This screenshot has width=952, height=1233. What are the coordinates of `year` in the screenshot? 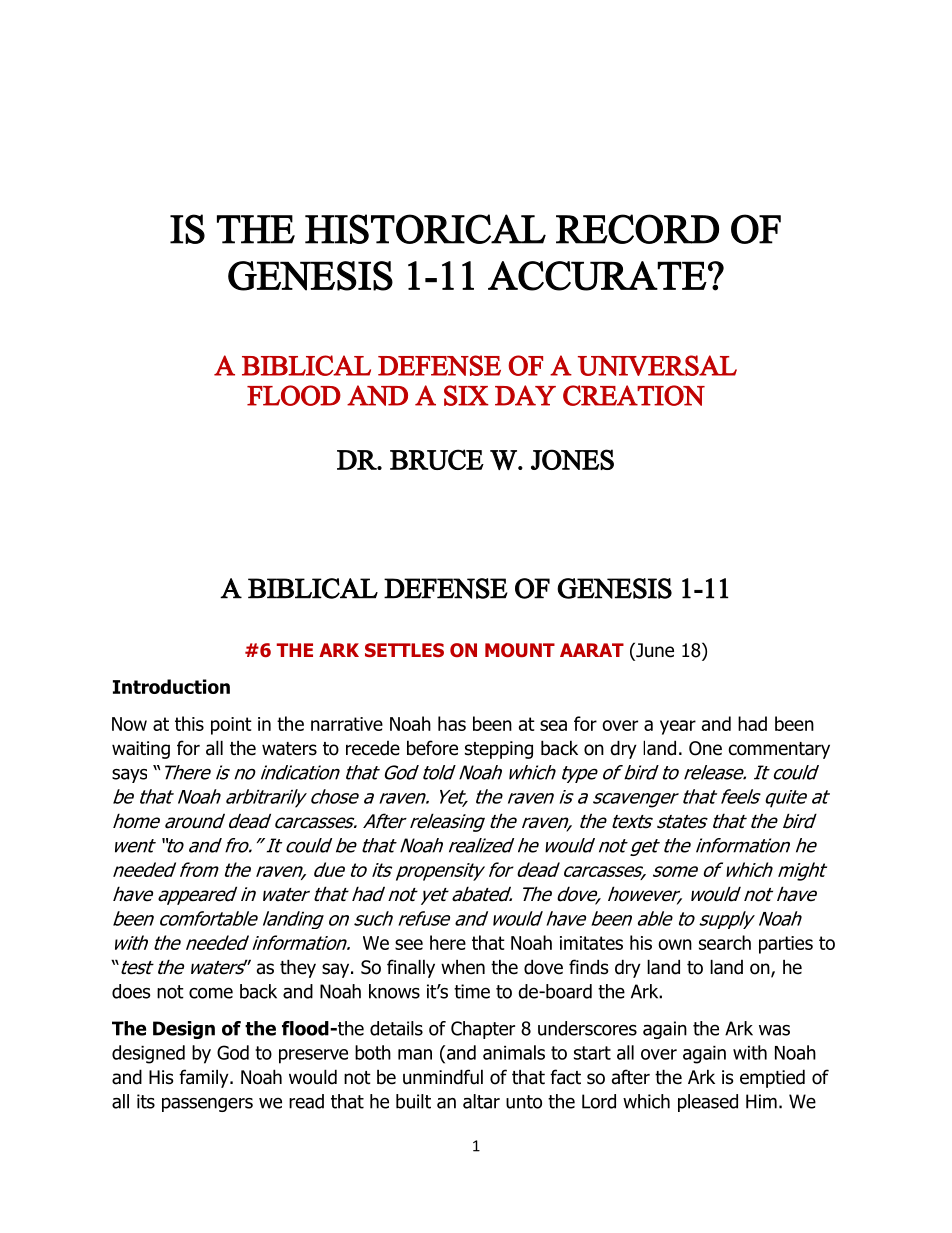 It's located at (678, 727).
